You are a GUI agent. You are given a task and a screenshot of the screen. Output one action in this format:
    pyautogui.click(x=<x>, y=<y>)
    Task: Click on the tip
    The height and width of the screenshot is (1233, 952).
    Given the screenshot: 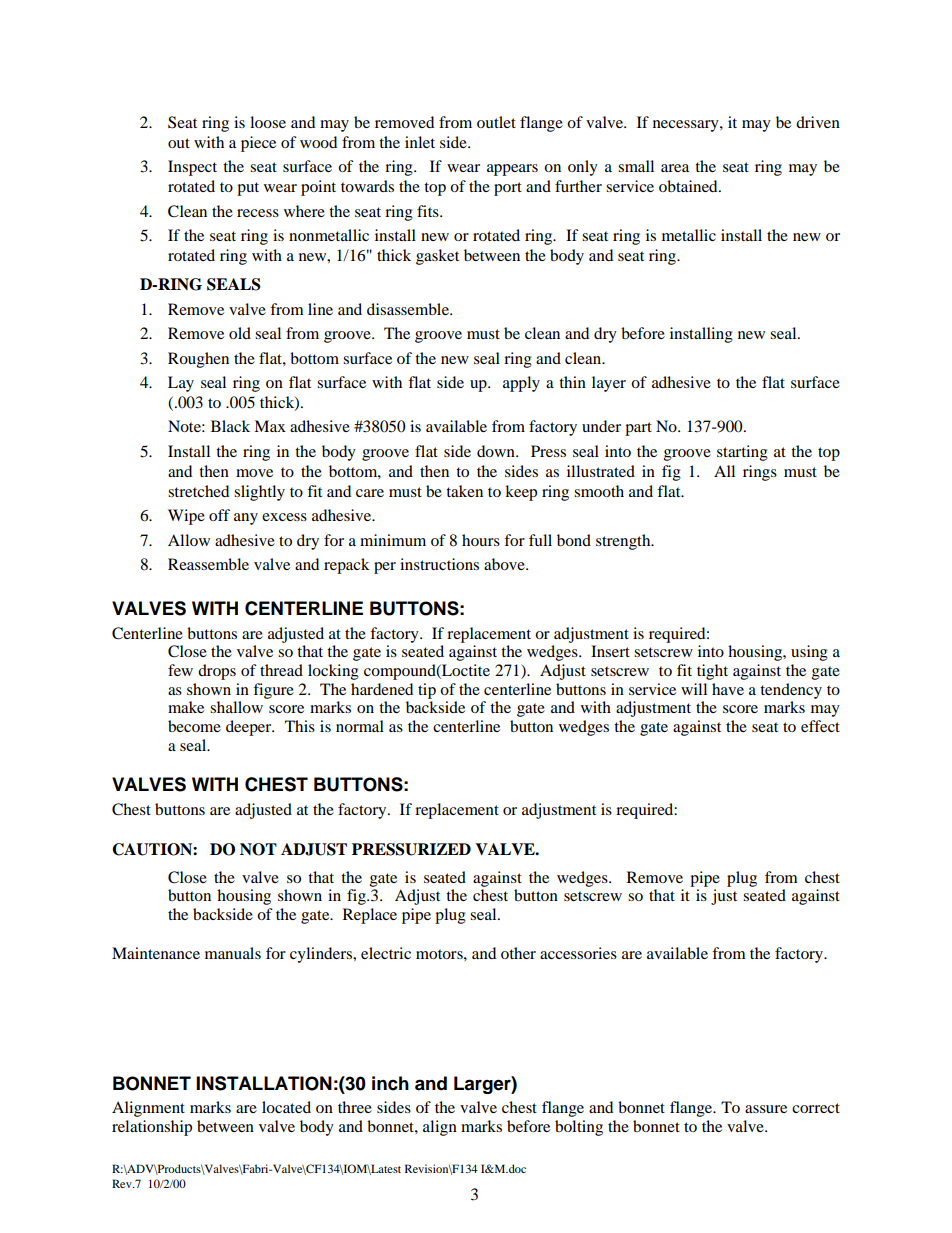 What is the action you would take?
    pyautogui.click(x=427, y=691)
